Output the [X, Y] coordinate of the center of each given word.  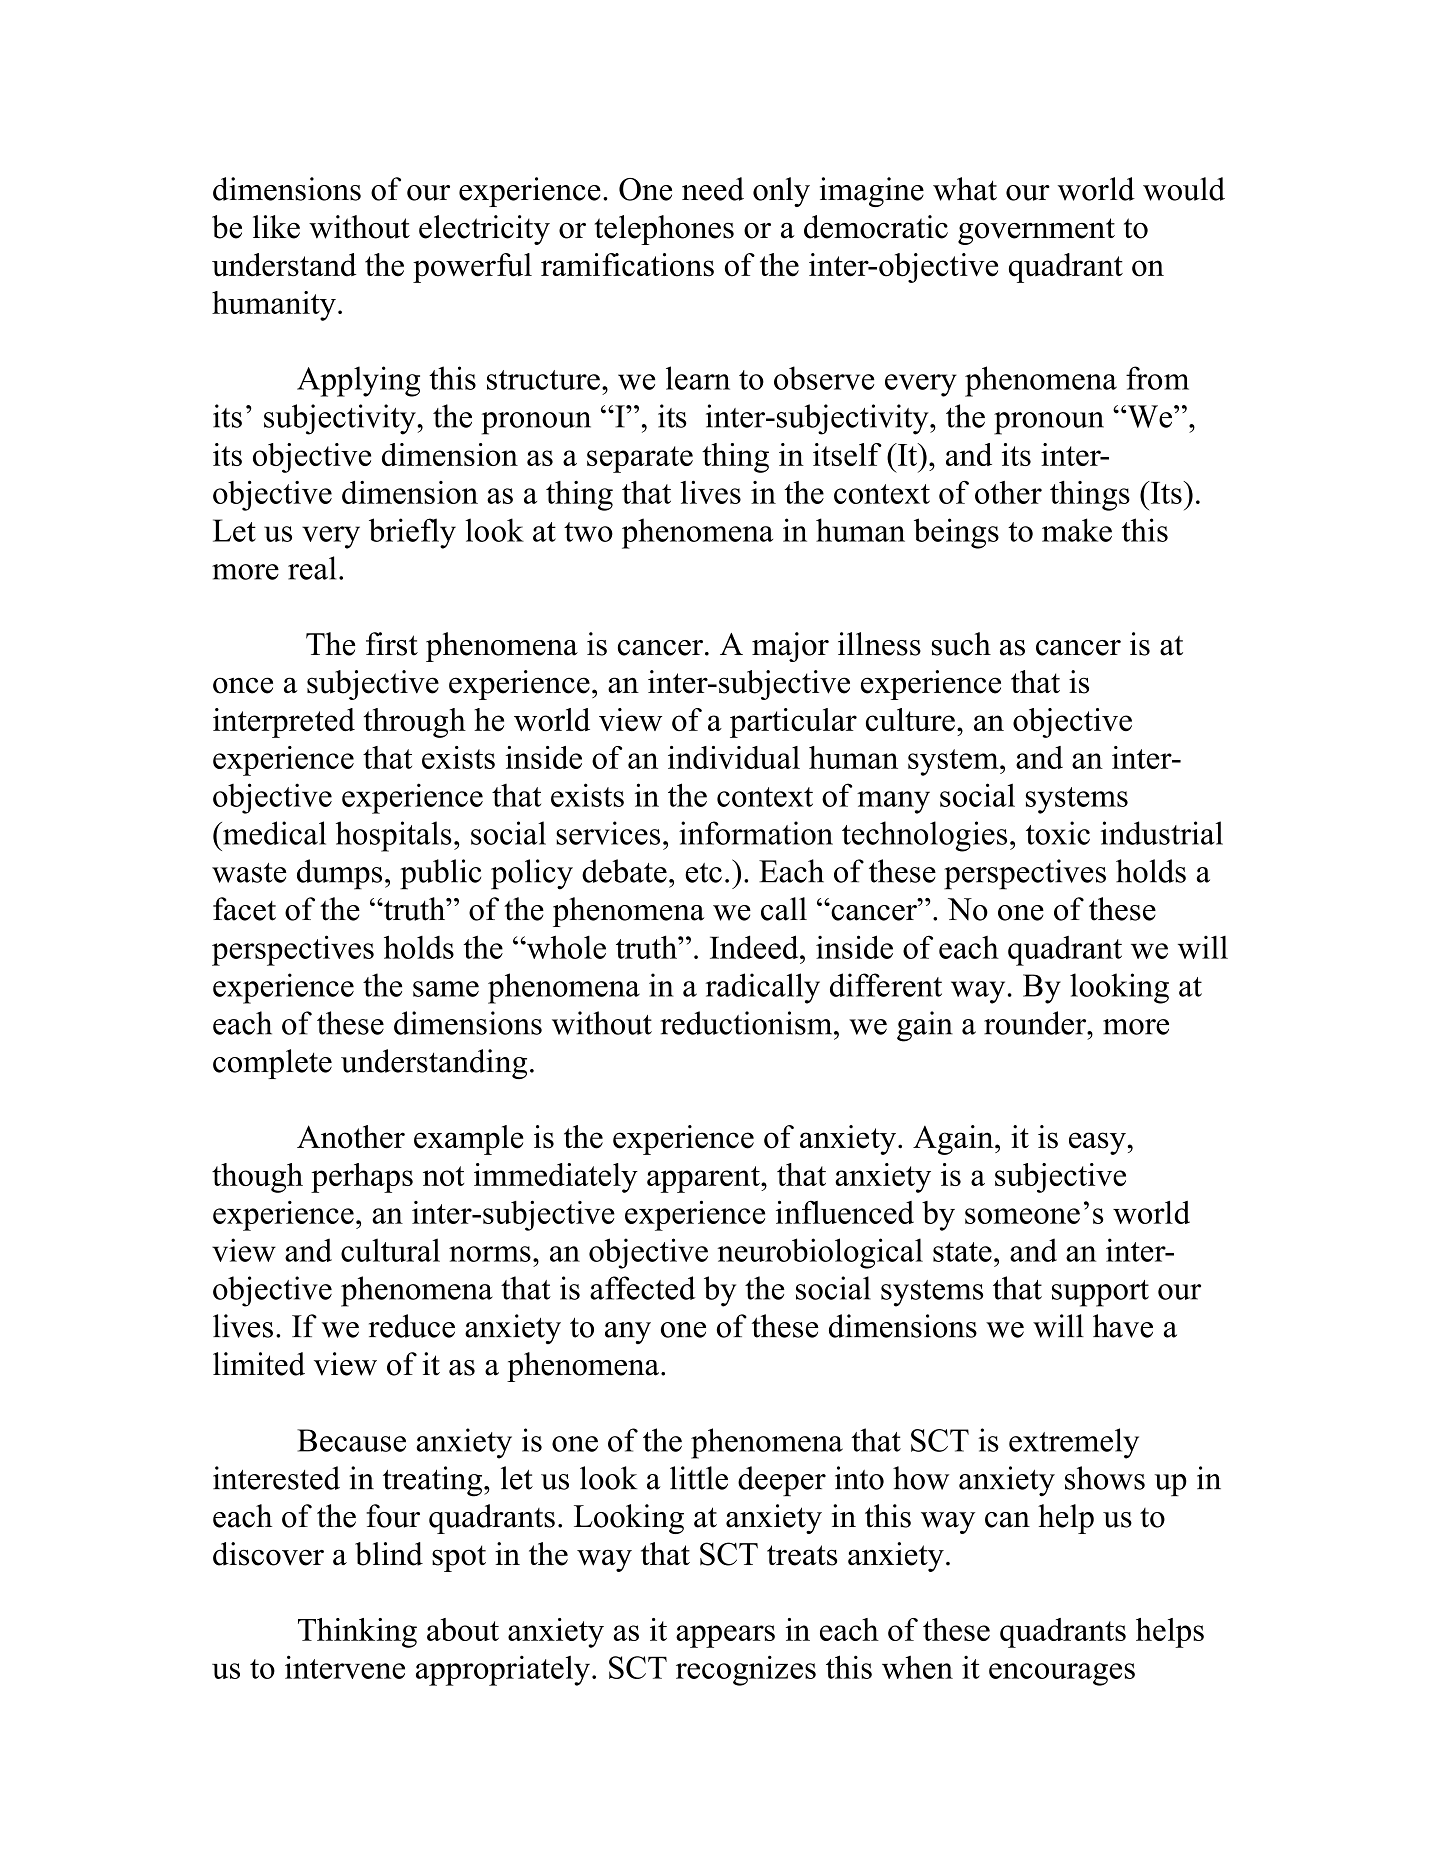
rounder [1036, 1023]
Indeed [755, 947]
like [276, 227]
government [1036, 231]
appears [725, 1636]
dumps [339, 874]
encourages [1062, 1674]
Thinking [357, 1633]
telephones [664, 230]
